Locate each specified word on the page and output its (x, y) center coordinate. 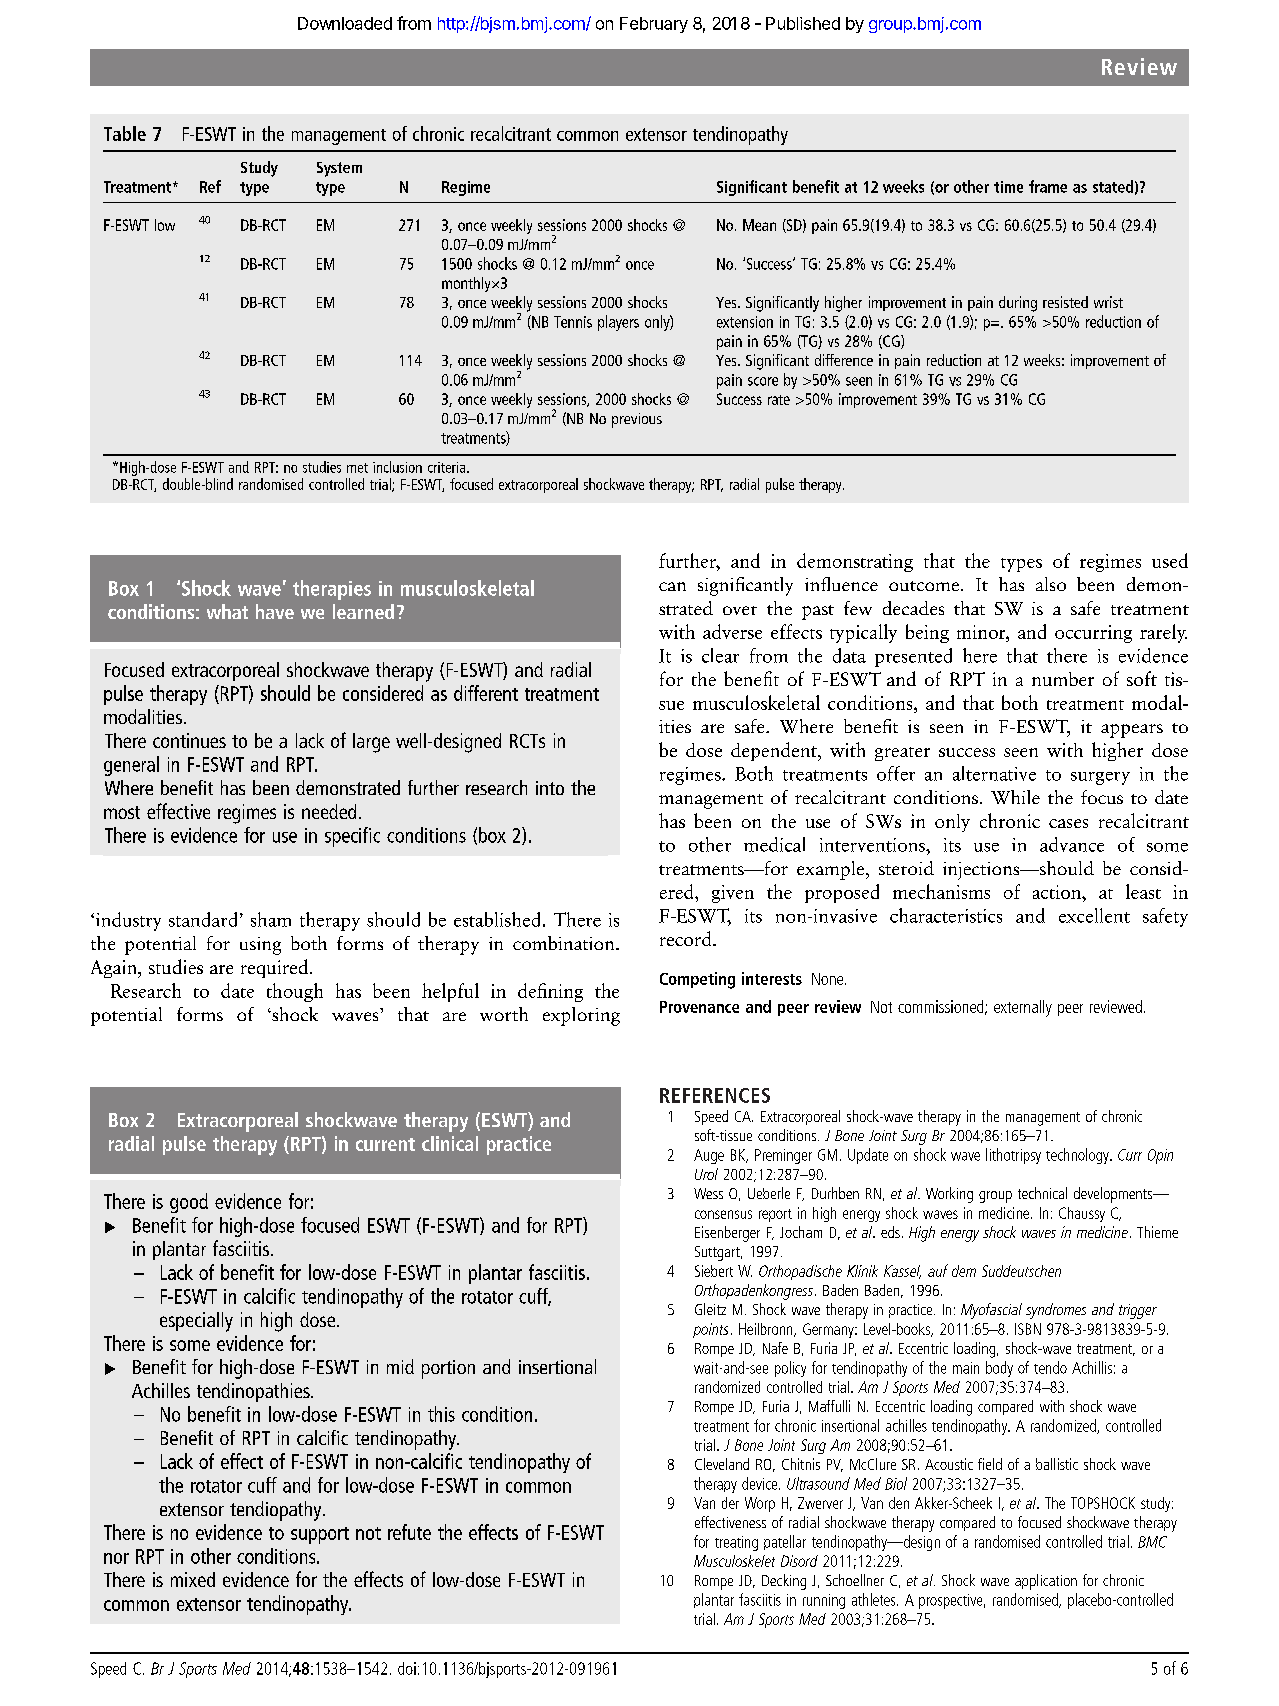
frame (1048, 186)
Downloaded (345, 23)
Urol (706, 1174)
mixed (193, 1579)
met (357, 468)
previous (637, 420)
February (654, 25)
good (189, 1203)
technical (1042, 1193)
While (1015, 797)
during (1018, 304)
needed (329, 811)
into (550, 788)
